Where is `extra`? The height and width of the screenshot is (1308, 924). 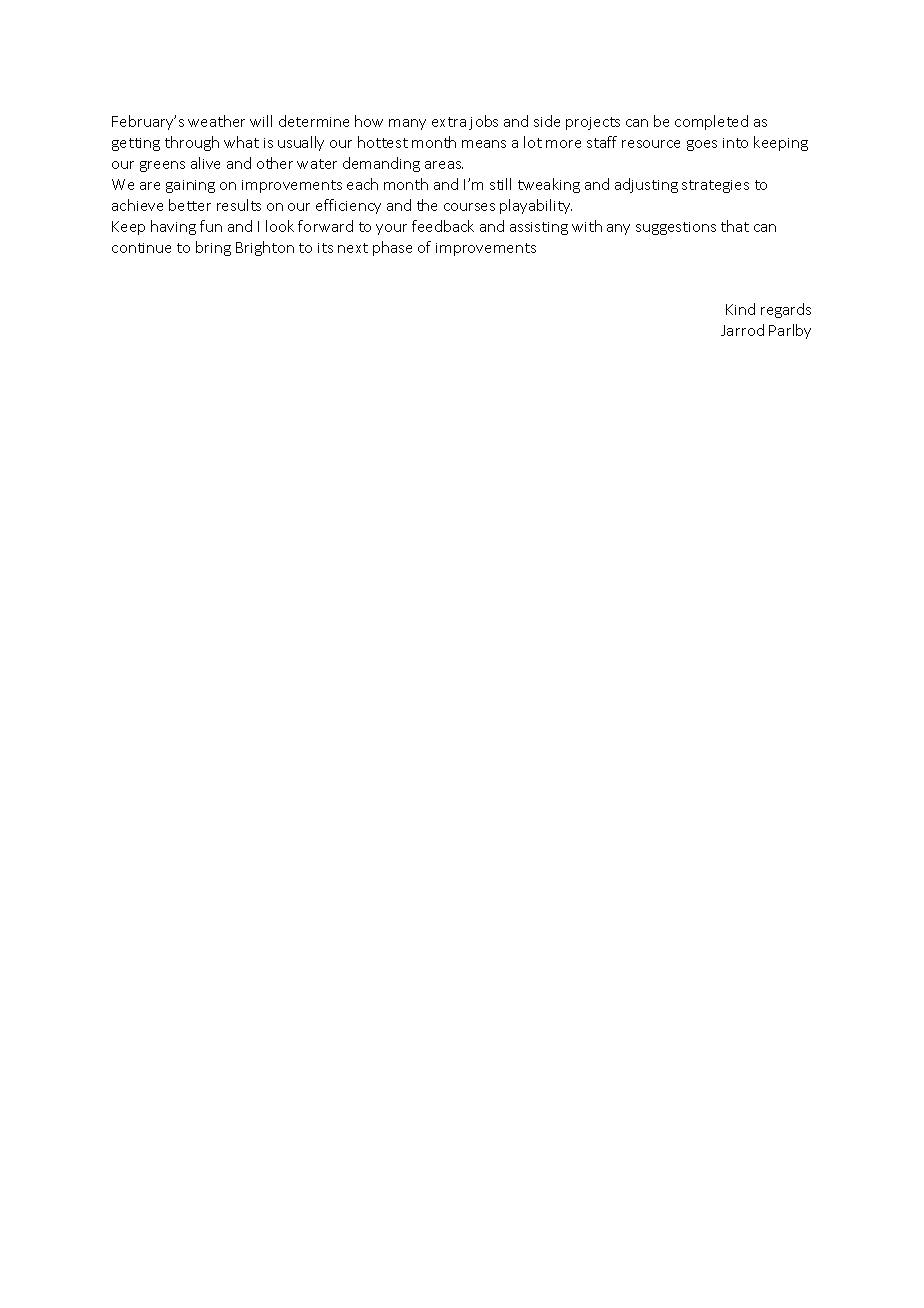 extra is located at coordinates (449, 122).
